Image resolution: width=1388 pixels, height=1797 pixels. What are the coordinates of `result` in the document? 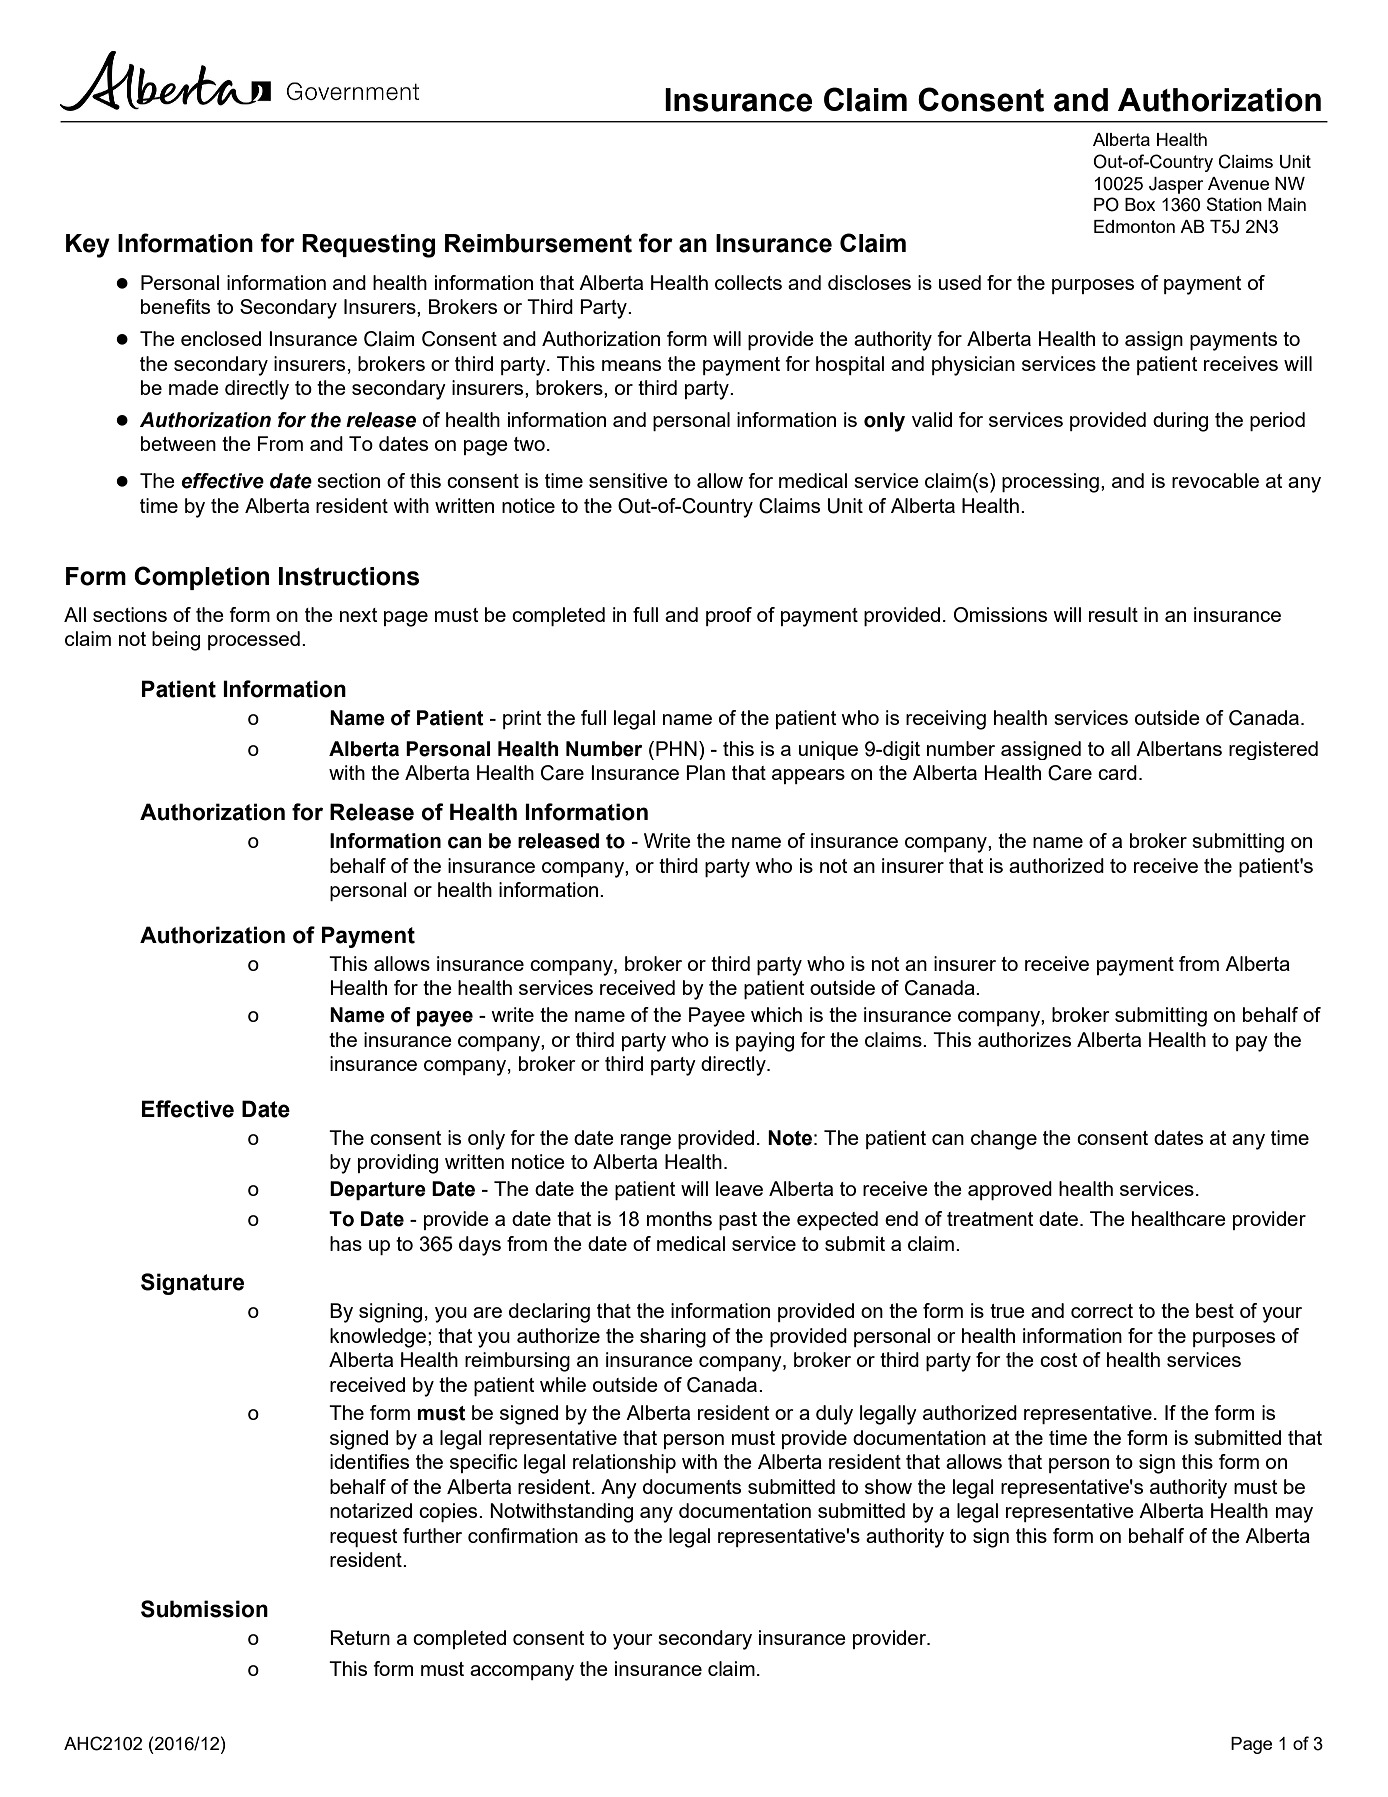 It's located at (1113, 614).
